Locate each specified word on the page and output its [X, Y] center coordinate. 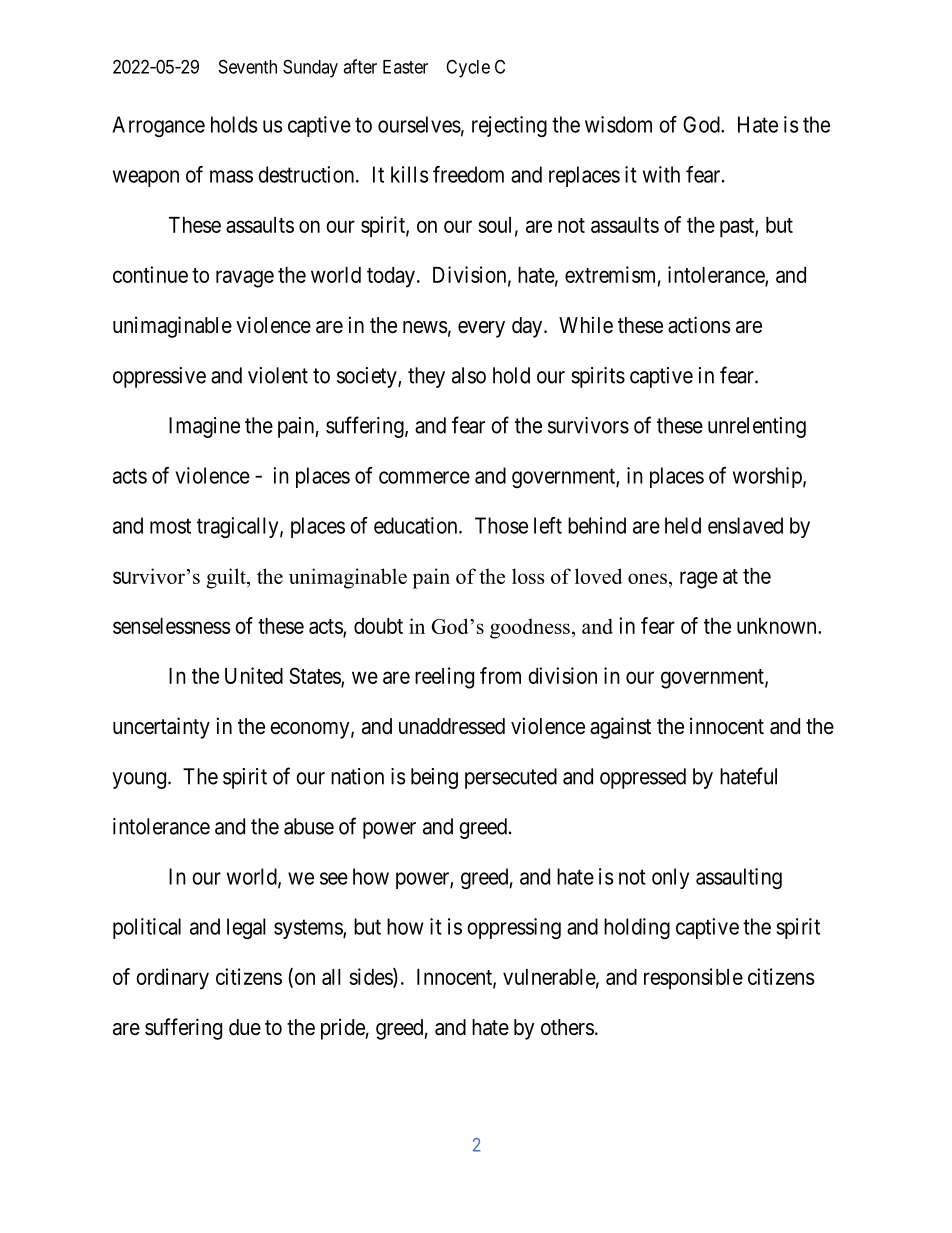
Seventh [248, 66]
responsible [693, 979]
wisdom [618, 124]
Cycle [468, 68]
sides [371, 977]
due [245, 1027]
